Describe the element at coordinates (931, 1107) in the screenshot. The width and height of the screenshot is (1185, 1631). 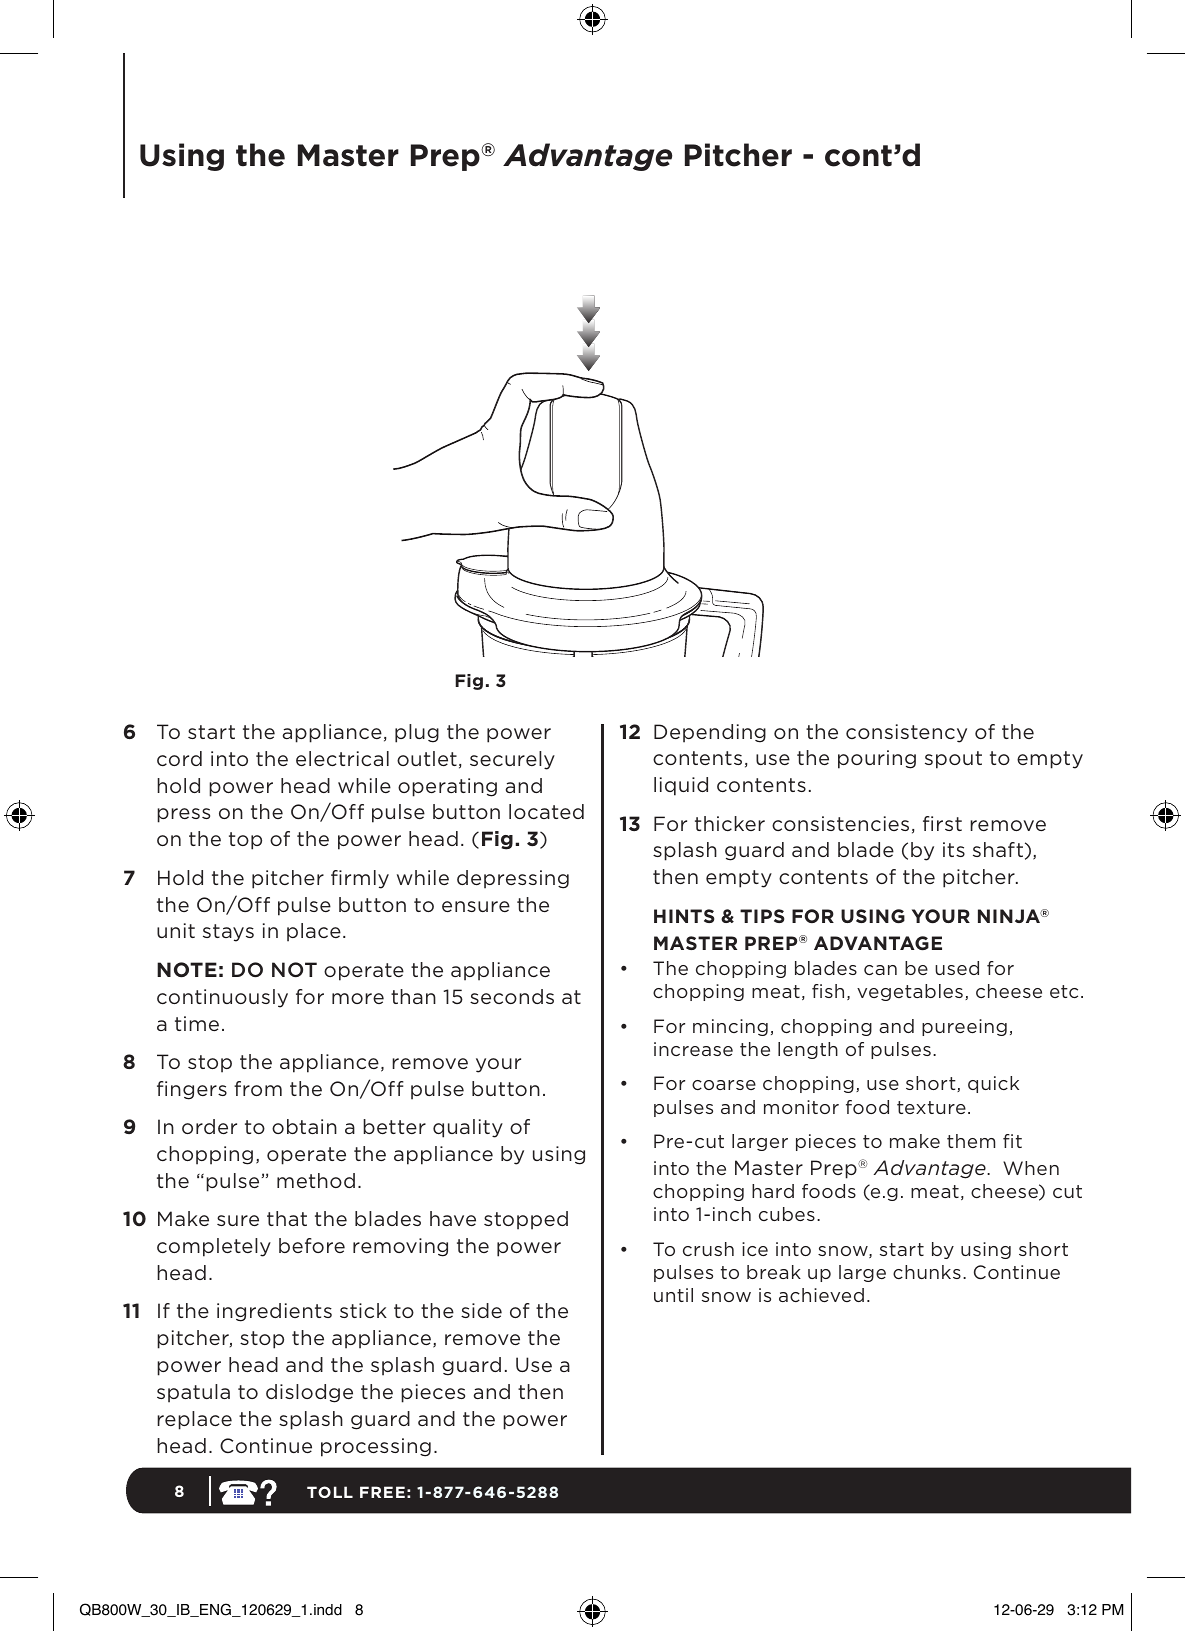
I see `texture` at that location.
